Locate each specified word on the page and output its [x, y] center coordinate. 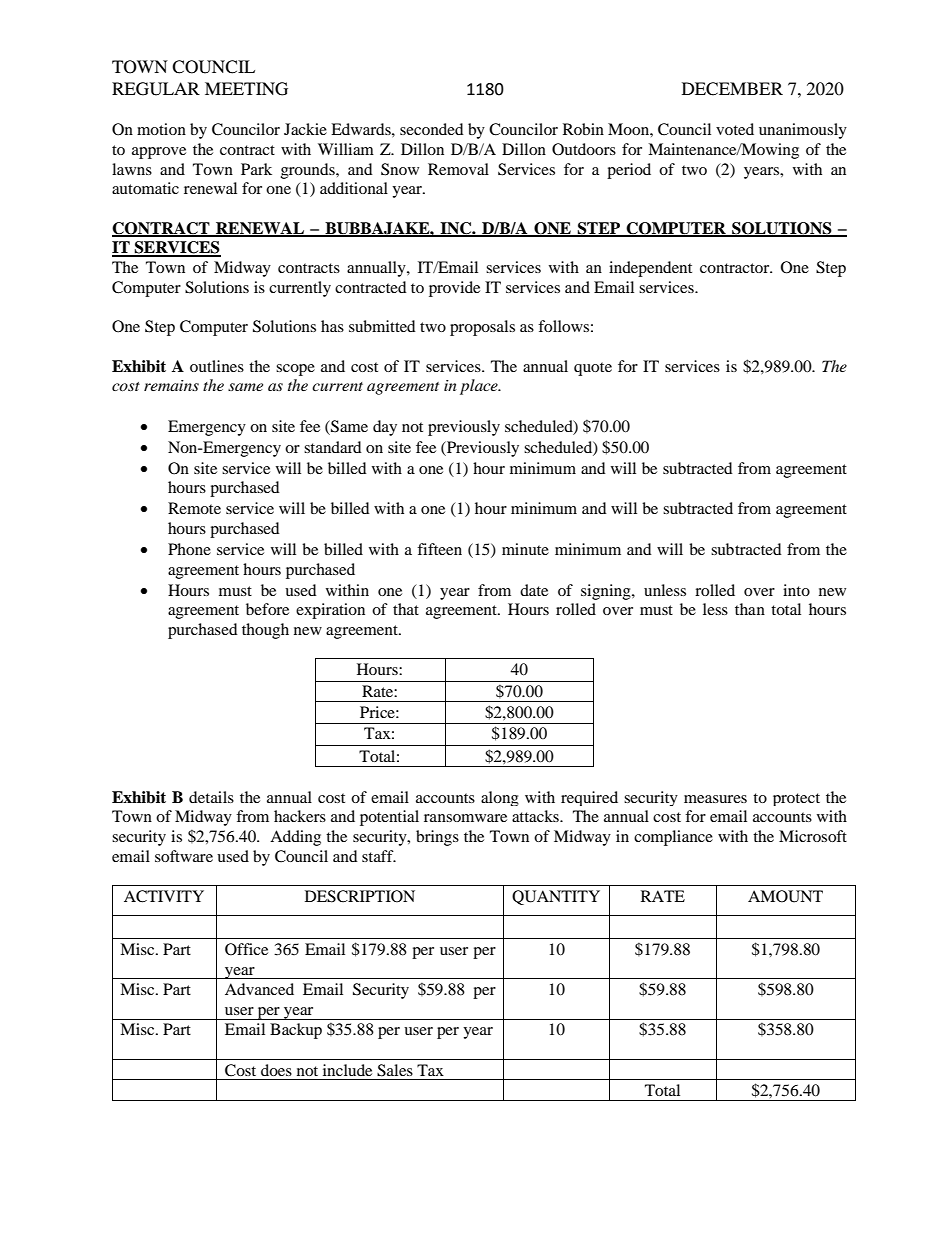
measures [715, 799]
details [211, 797]
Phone [189, 549]
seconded [432, 129]
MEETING [246, 89]
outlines [217, 366]
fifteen [439, 549]
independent [650, 269]
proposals [482, 328]
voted [735, 129]
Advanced [259, 989]
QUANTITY [556, 897]
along [500, 798]
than [750, 609]
